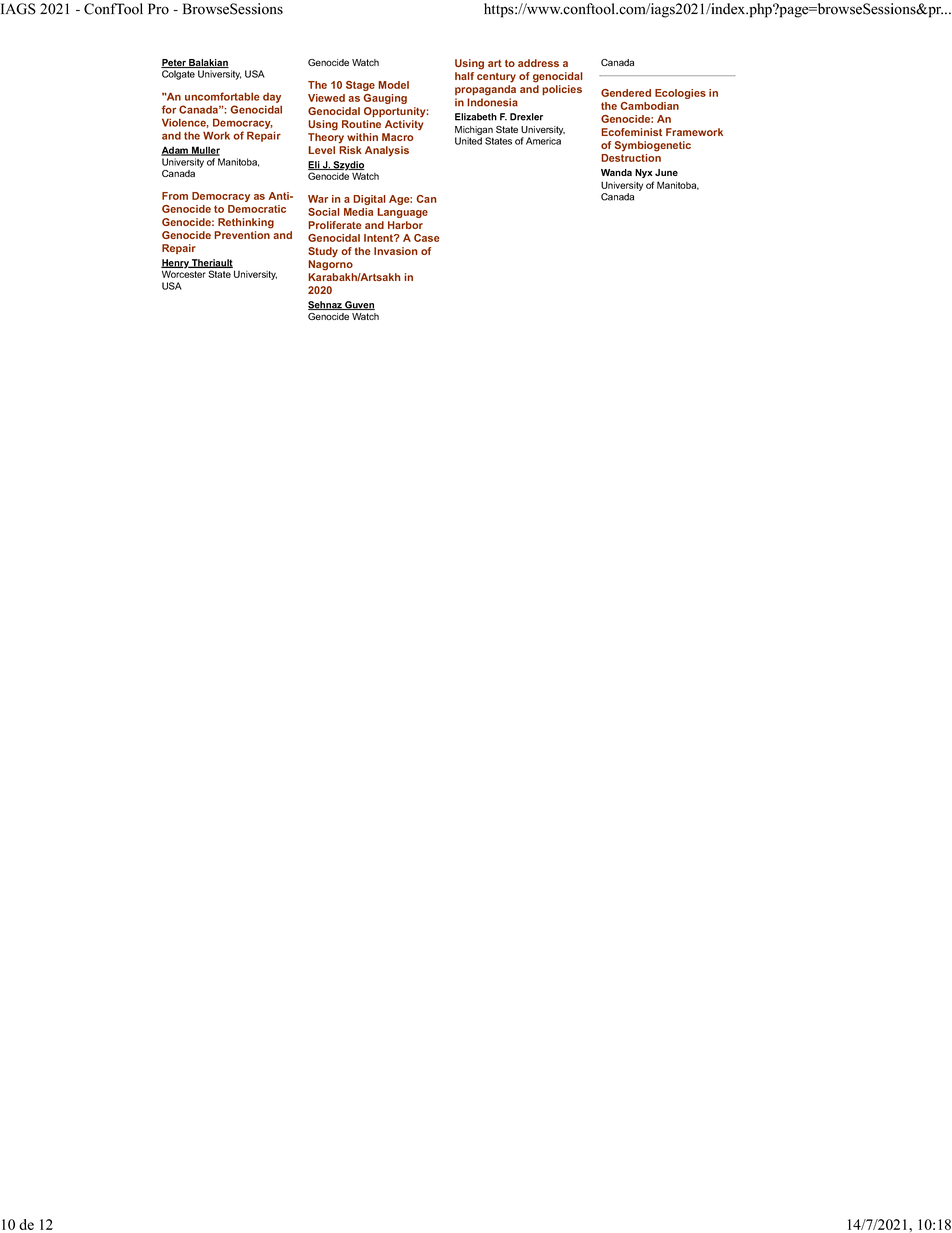  What do you see at coordinates (321, 150) in the screenshot?
I see `Level` at bounding box center [321, 150].
